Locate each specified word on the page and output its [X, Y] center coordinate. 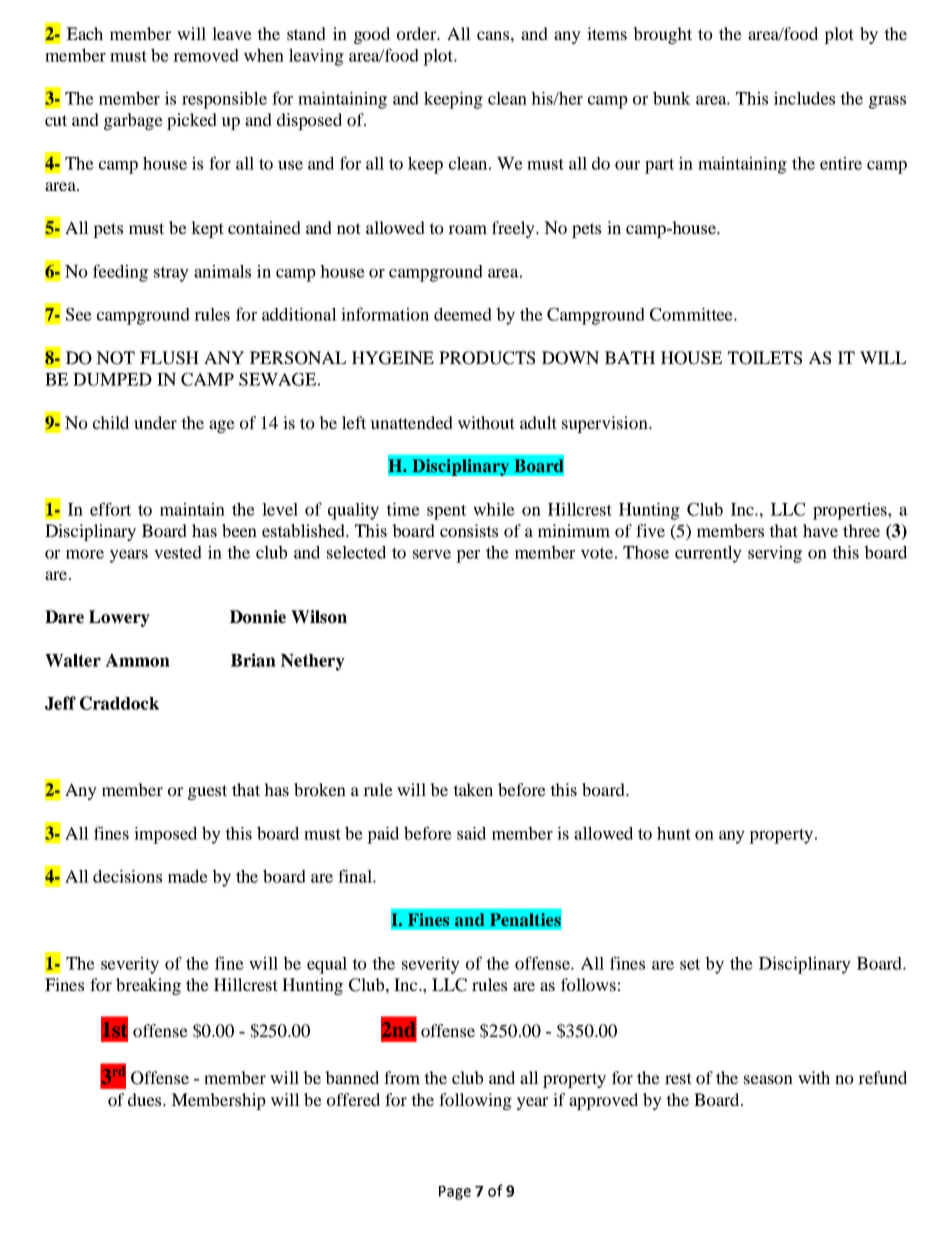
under [155, 422]
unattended [411, 422]
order [418, 33]
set [690, 964]
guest [207, 792]
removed [206, 55]
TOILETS [765, 358]
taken [473, 789]
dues [146, 1099]
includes [804, 98]
